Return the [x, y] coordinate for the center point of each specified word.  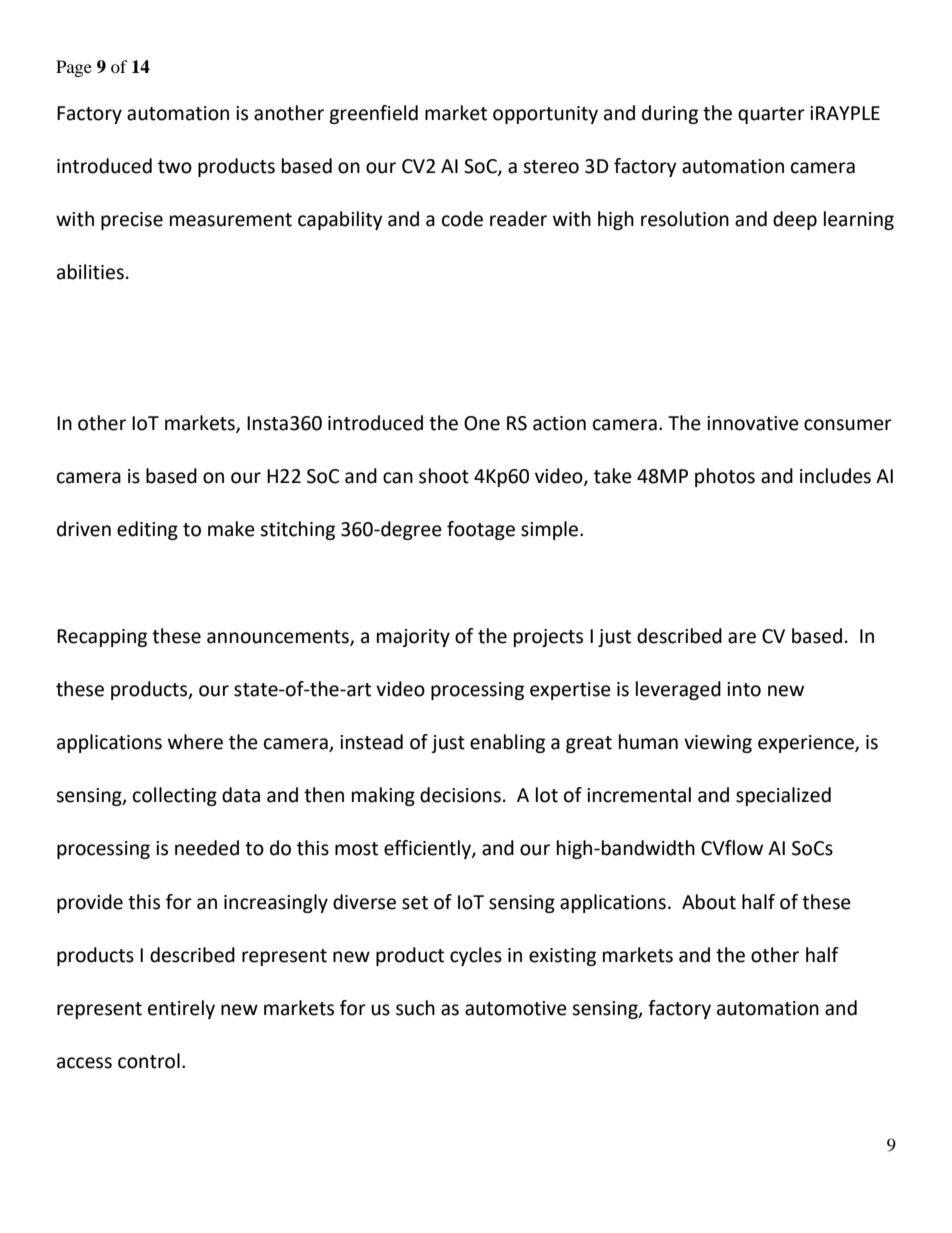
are [742, 638]
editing [147, 530]
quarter [771, 115]
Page [74, 68]
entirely [181, 1009]
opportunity [545, 115]
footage [481, 530]
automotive [516, 1008]
